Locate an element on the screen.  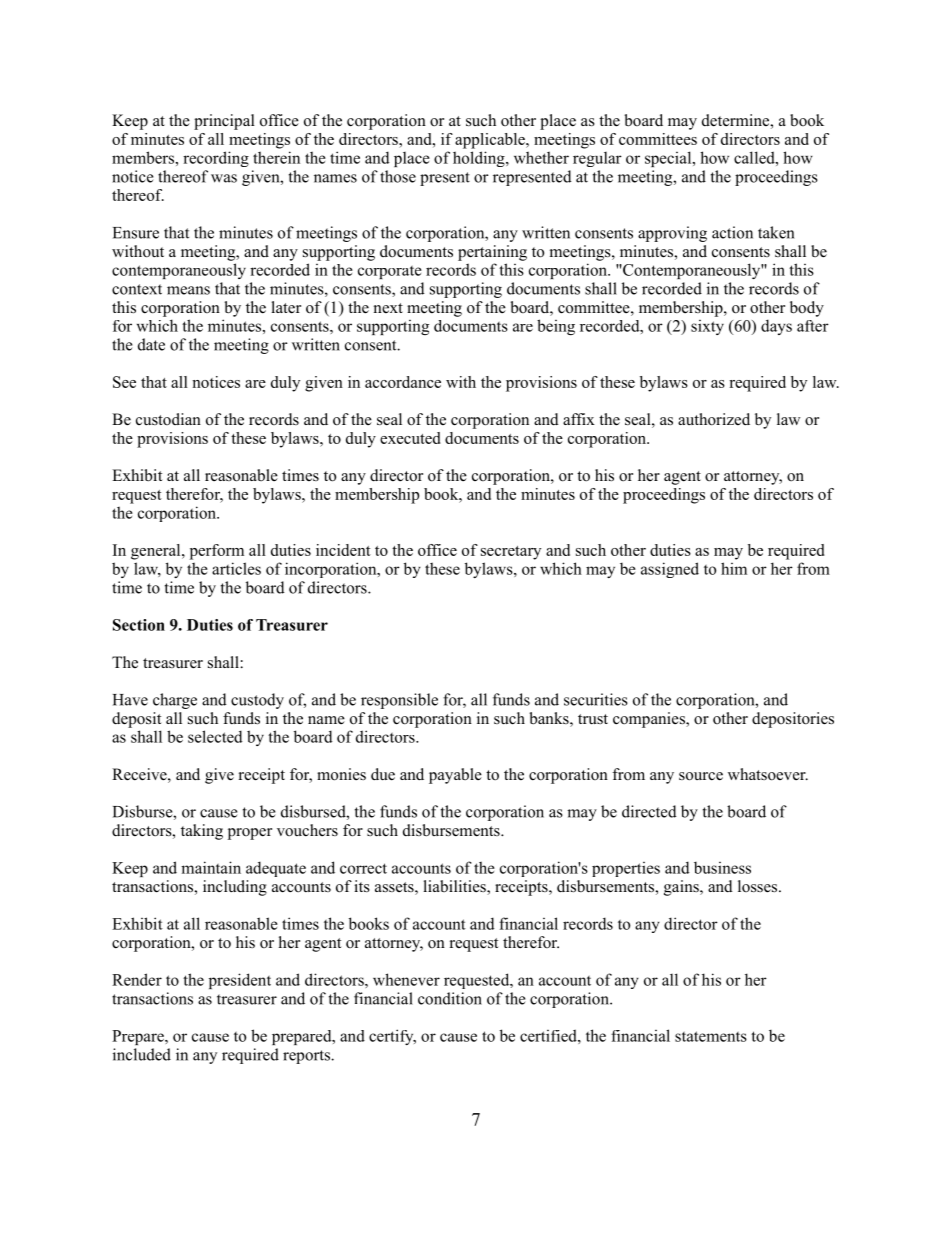
statements is located at coordinates (711, 1036).
